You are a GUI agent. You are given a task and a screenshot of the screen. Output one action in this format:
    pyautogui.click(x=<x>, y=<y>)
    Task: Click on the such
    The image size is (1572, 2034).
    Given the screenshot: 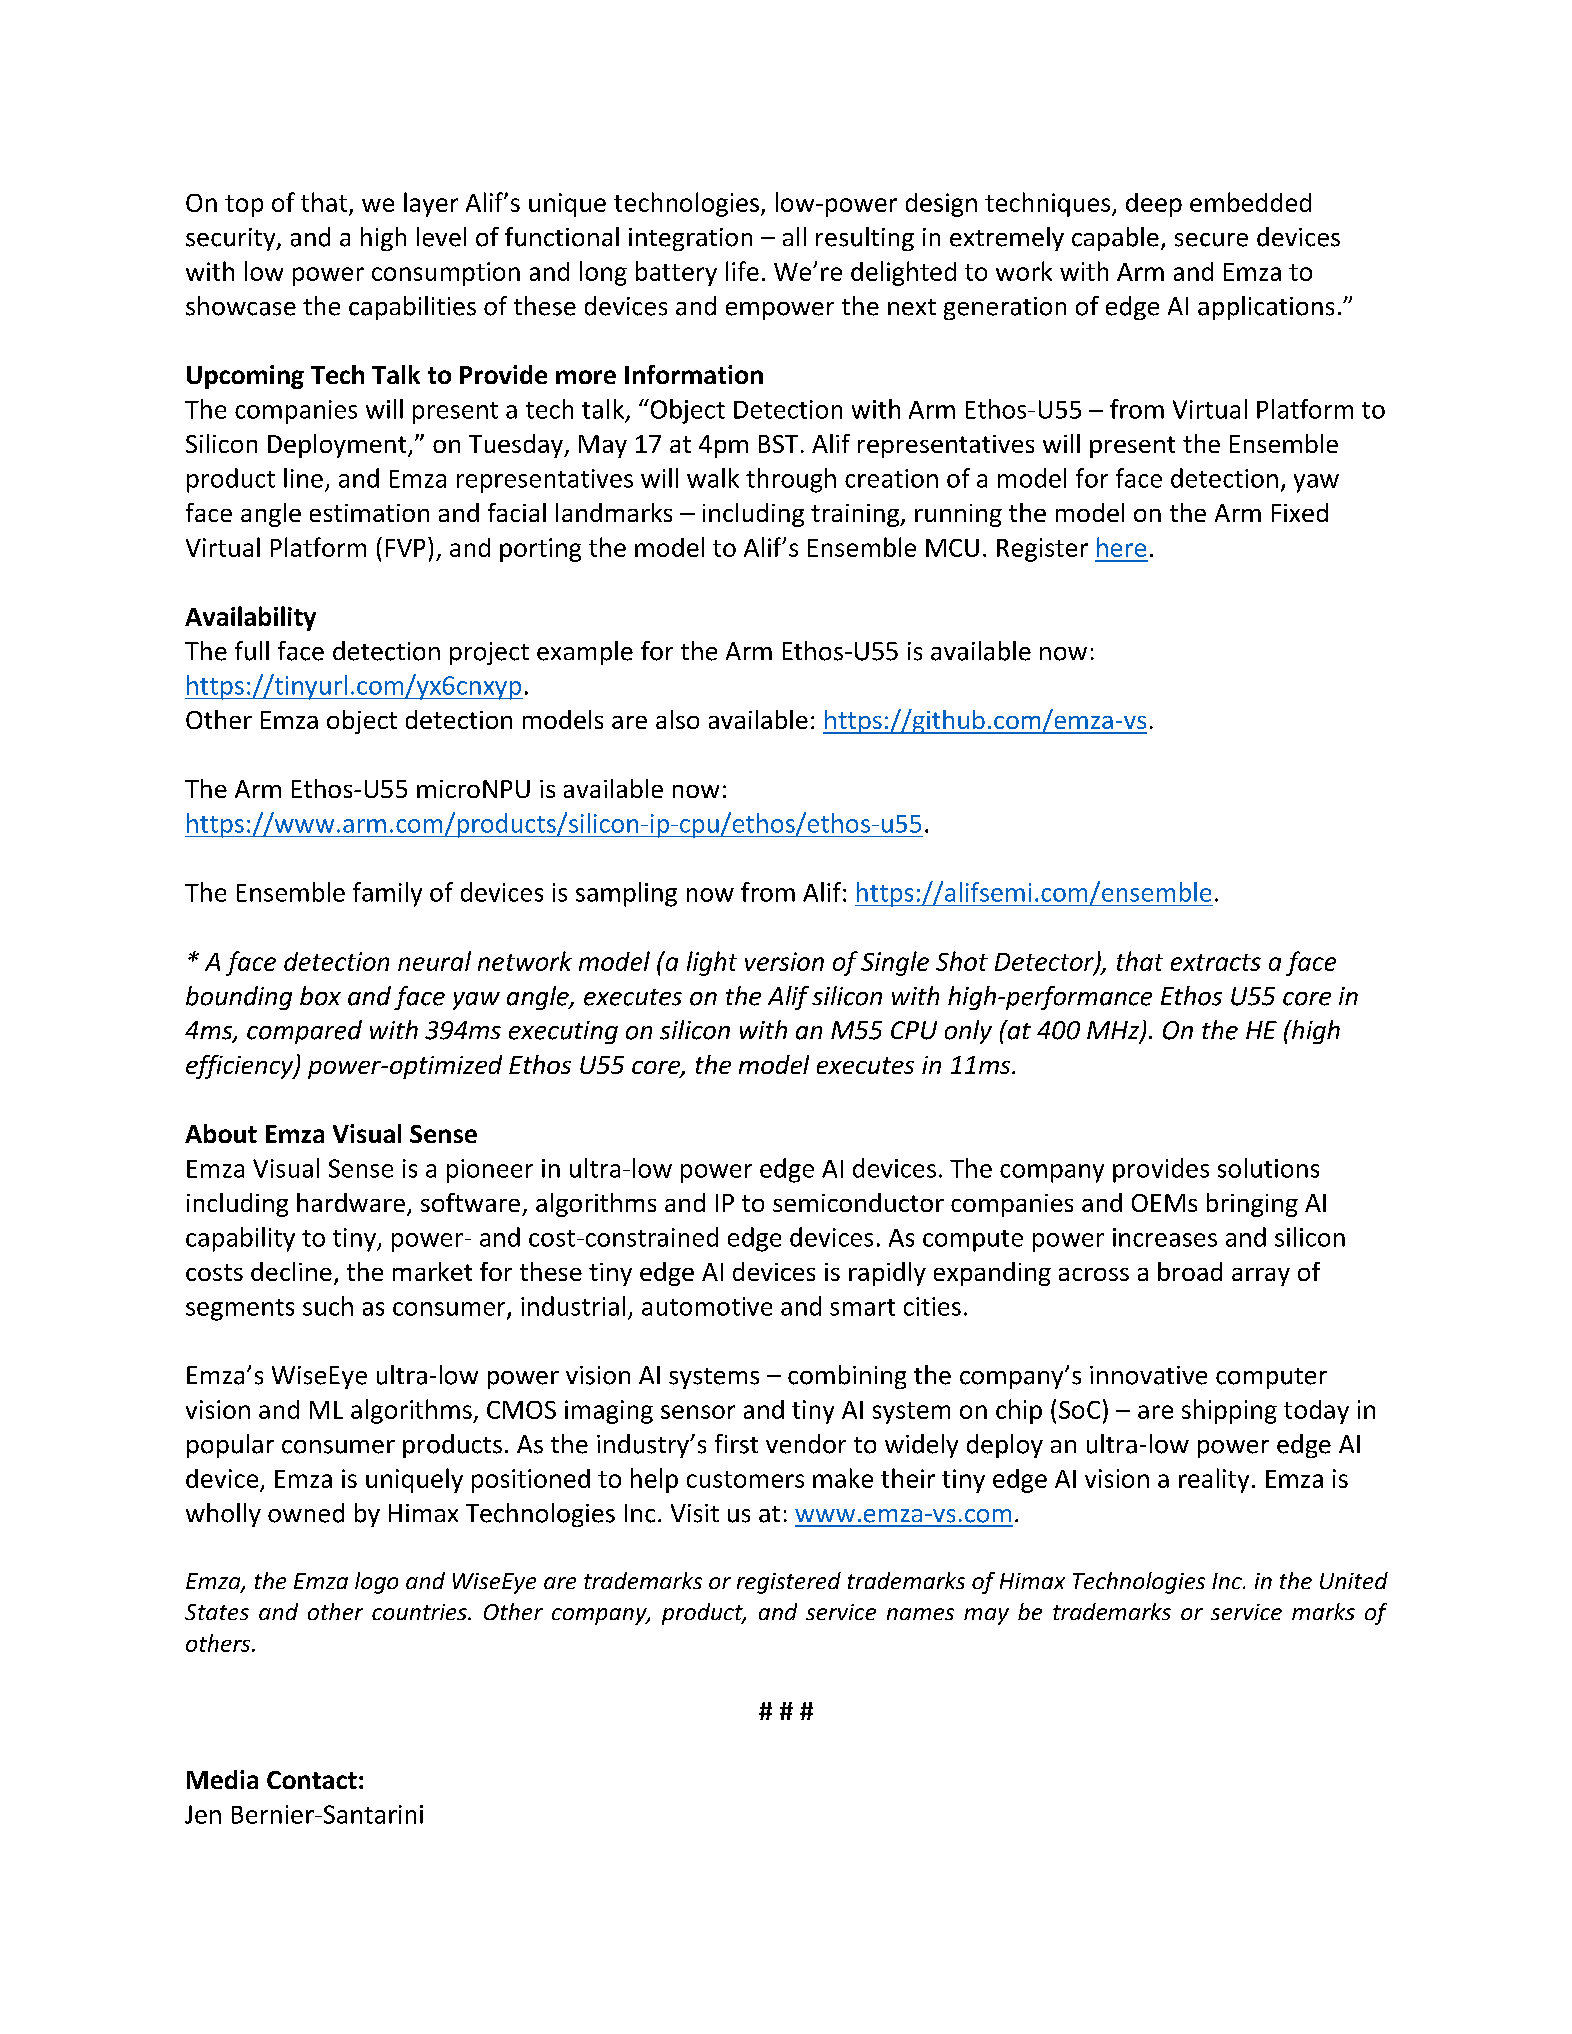 What is the action you would take?
    pyautogui.click(x=328, y=1306)
